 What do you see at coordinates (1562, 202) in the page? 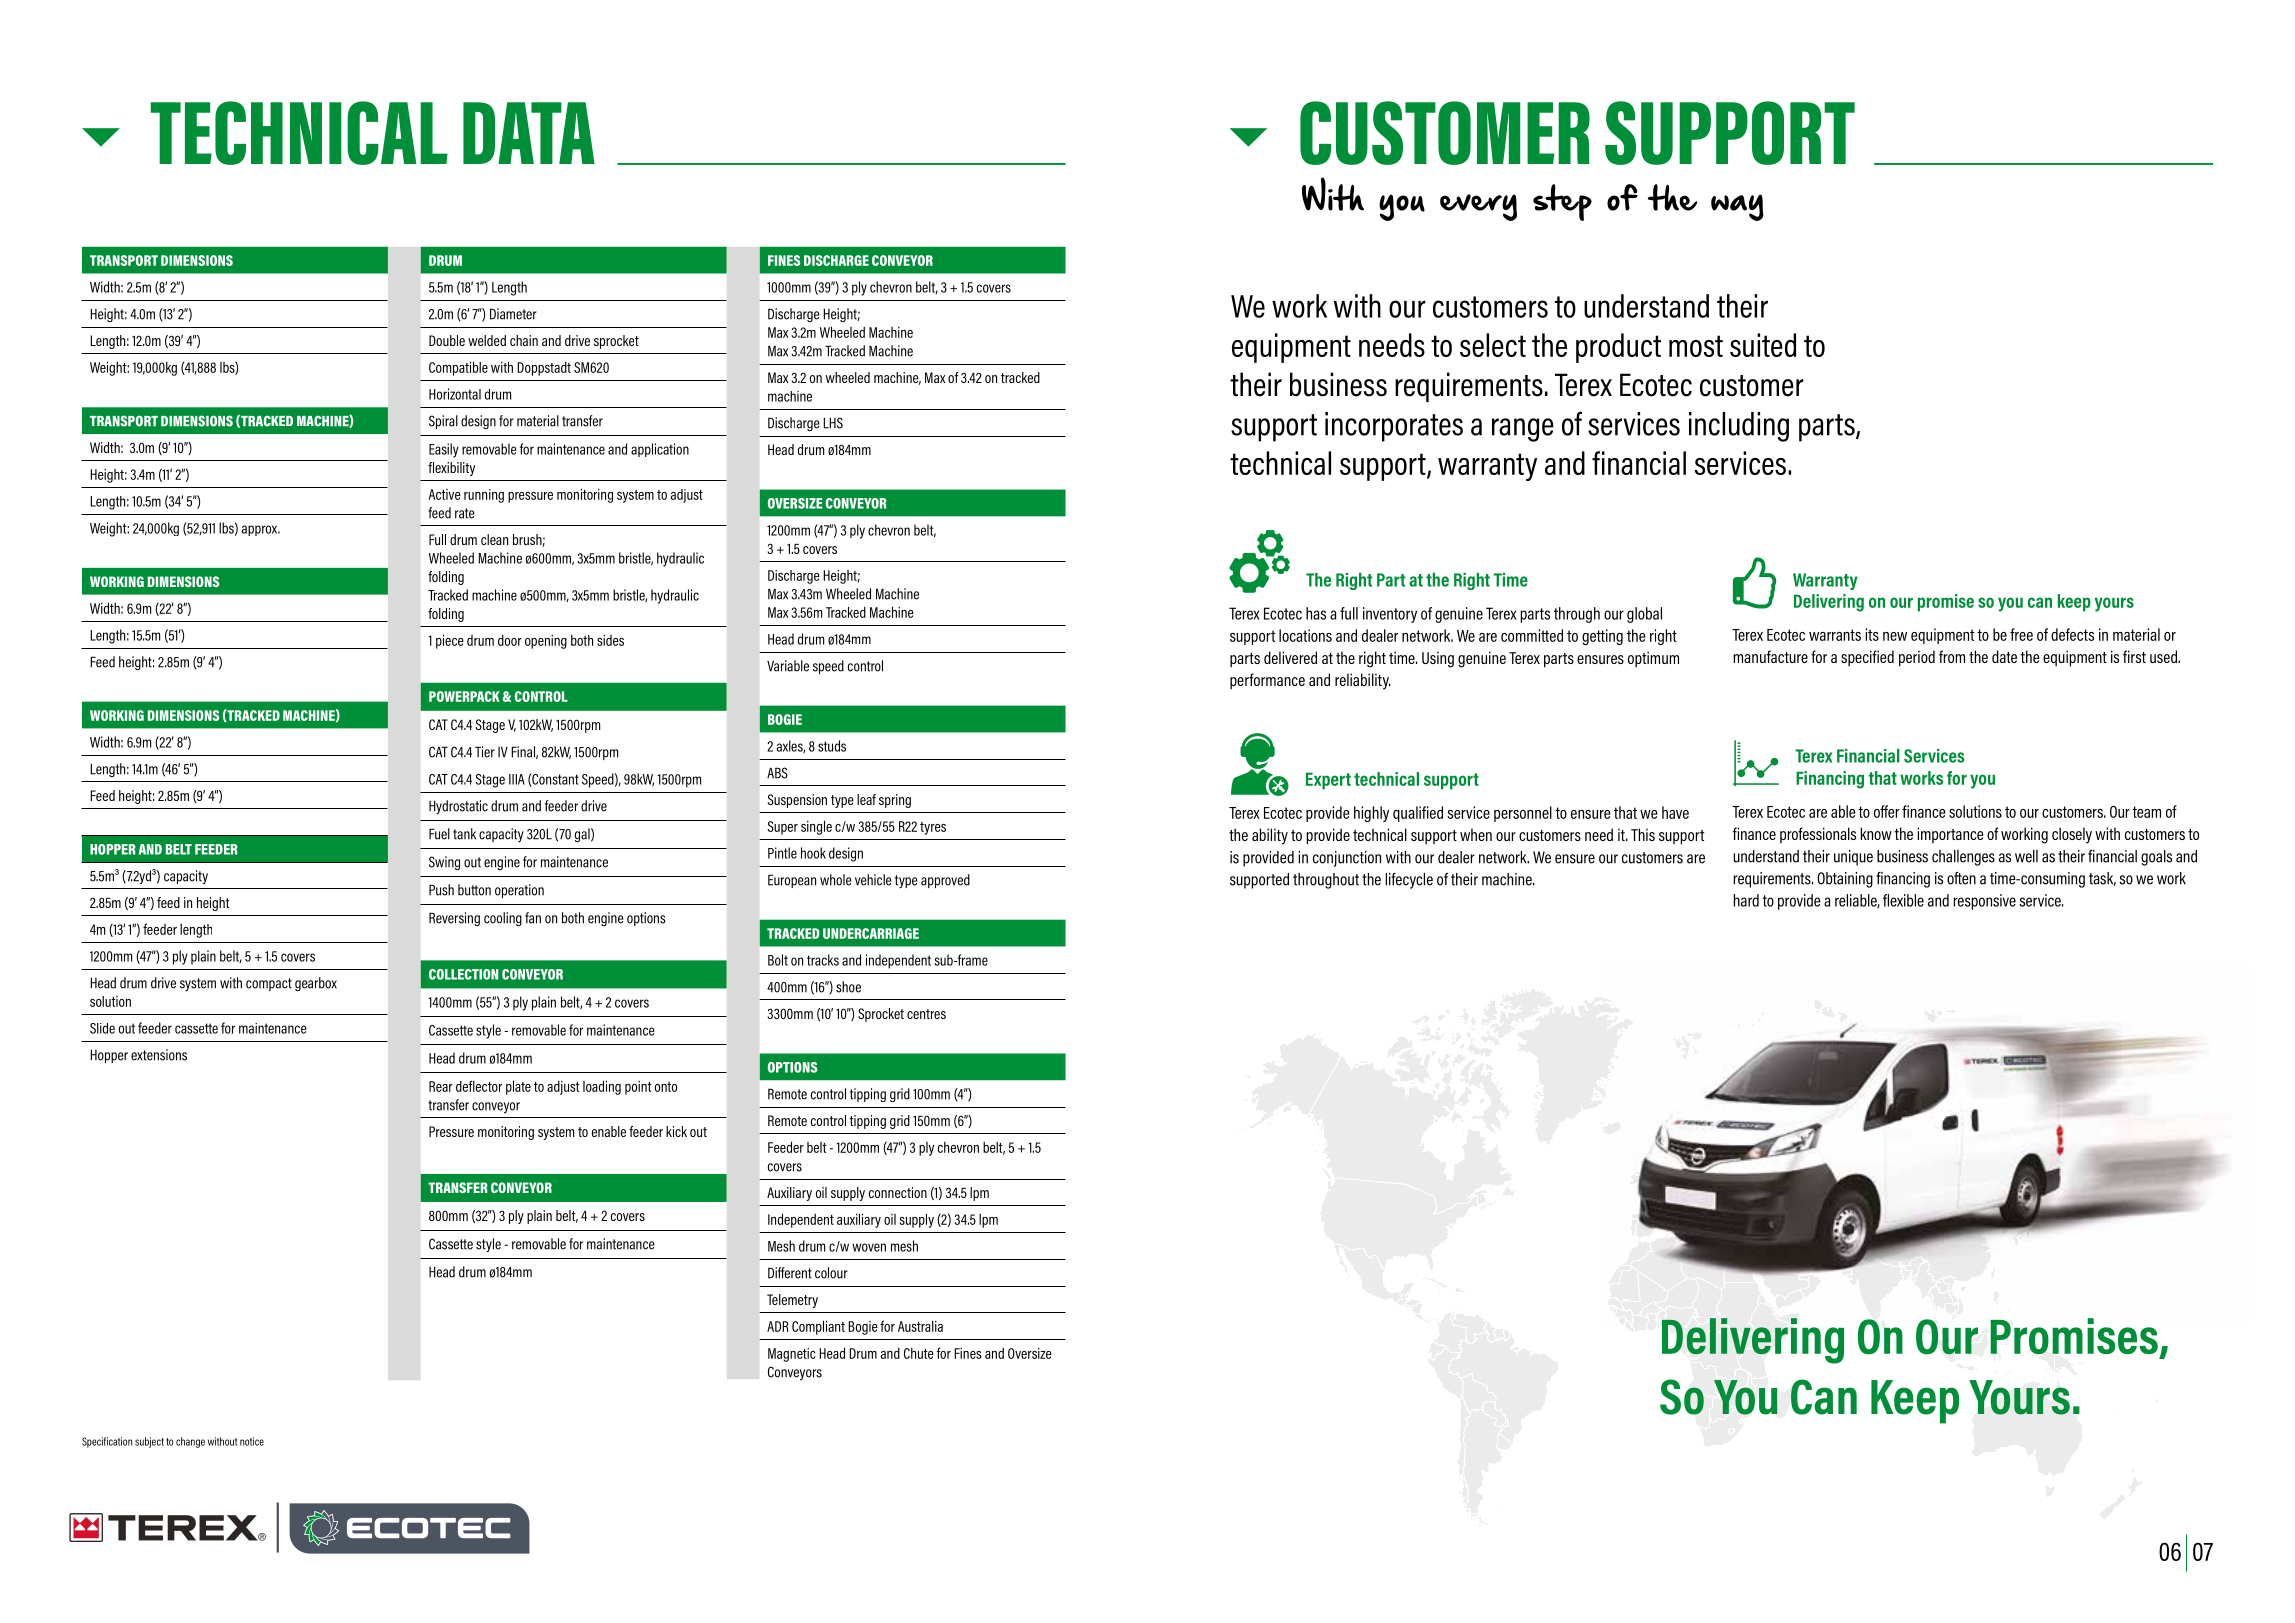
I see `step` at bounding box center [1562, 202].
